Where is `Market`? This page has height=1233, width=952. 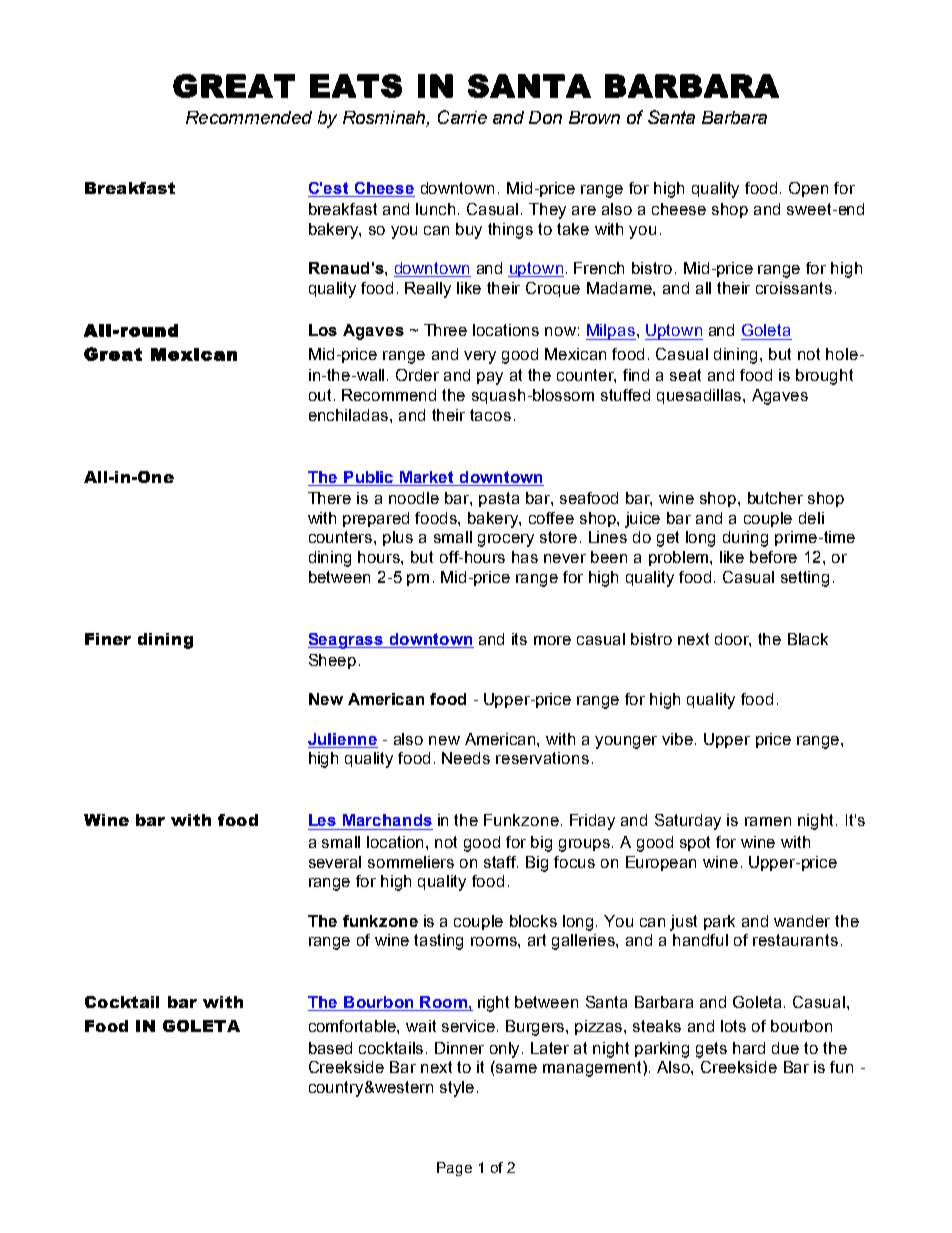 Market is located at coordinates (426, 477).
